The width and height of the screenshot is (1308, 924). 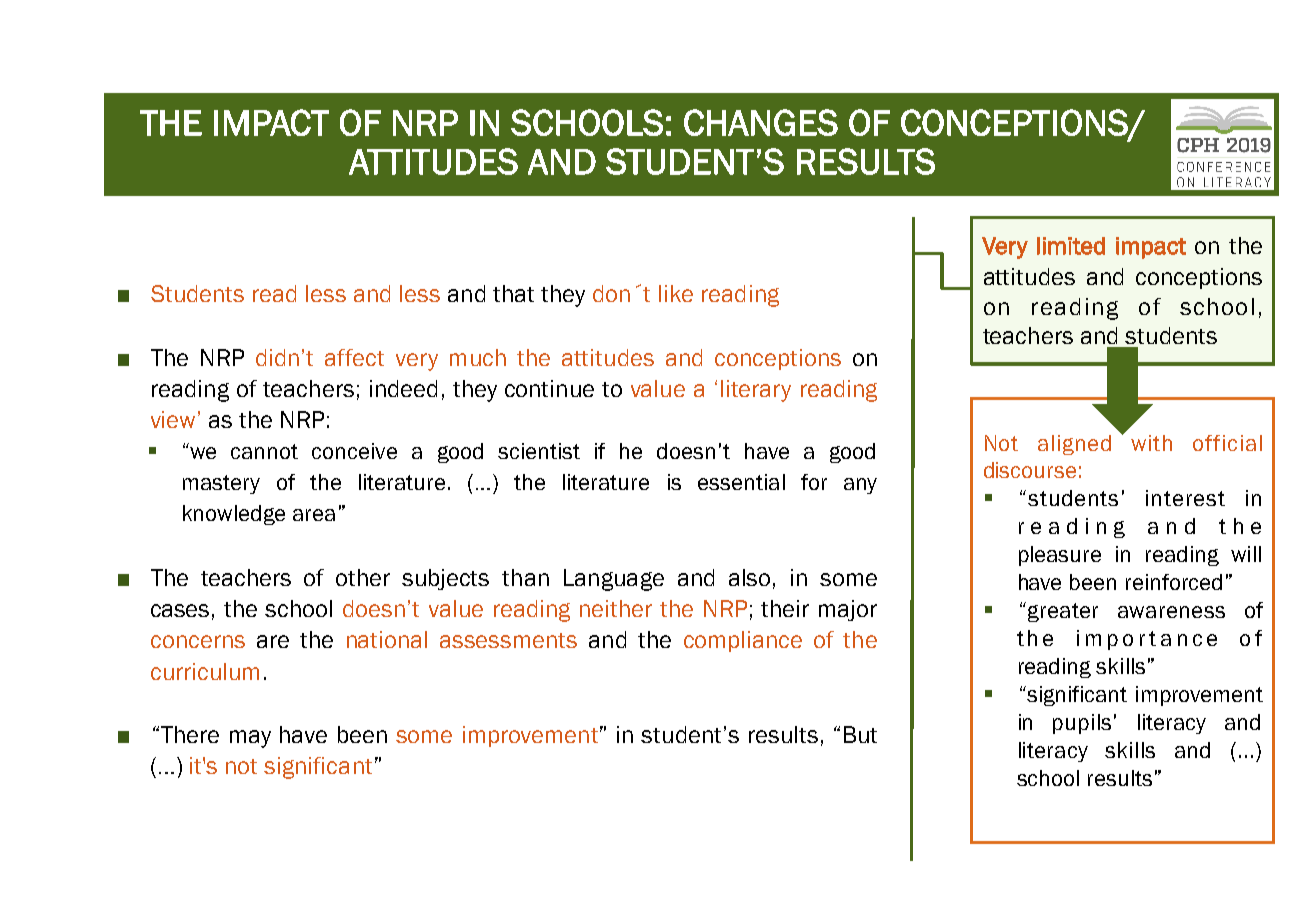 I want to click on CHANGES, so click(x=761, y=122).
